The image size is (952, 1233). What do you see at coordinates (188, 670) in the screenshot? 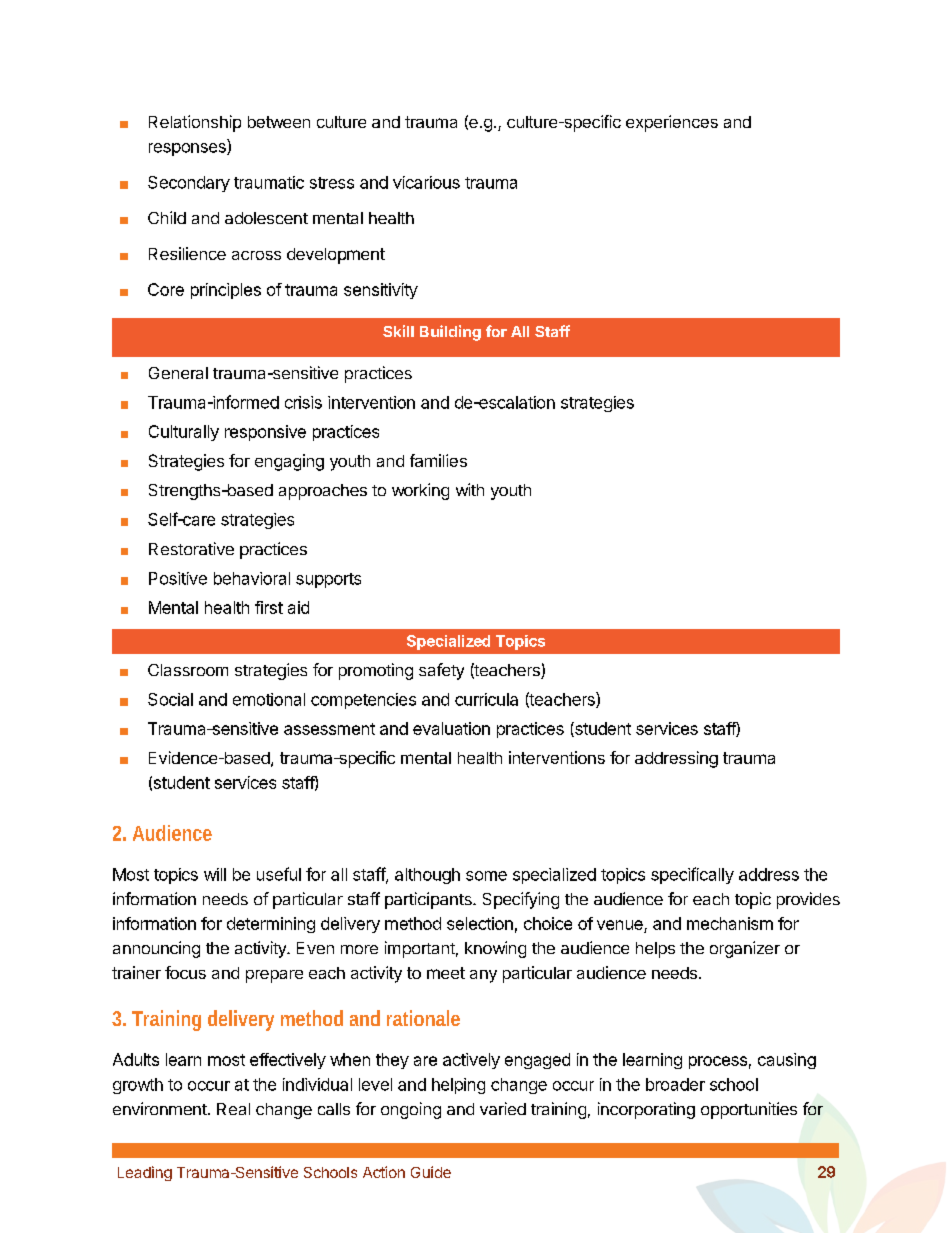
I see `Classroom` at bounding box center [188, 670].
